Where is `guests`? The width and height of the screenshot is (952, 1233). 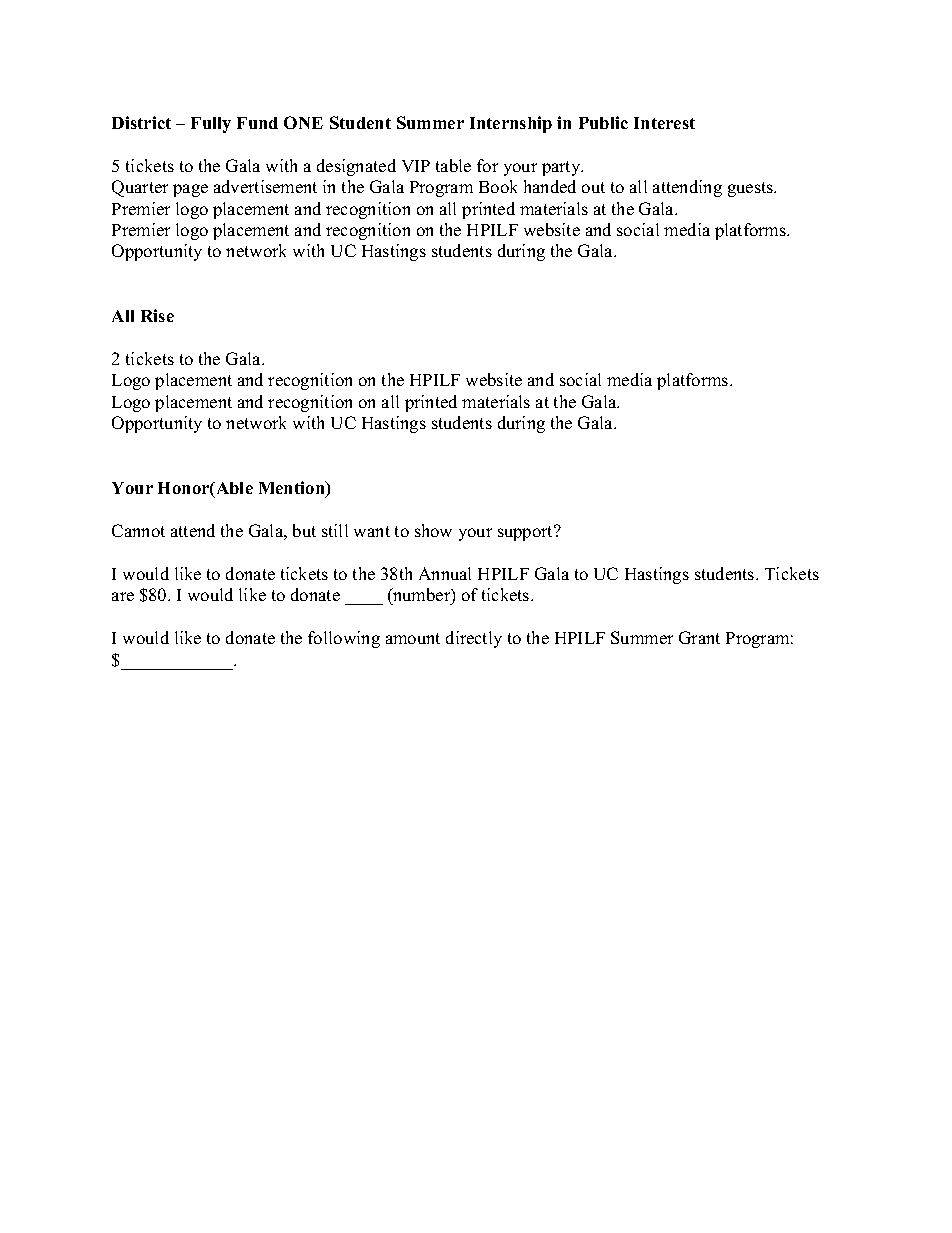 guests is located at coordinates (752, 189).
